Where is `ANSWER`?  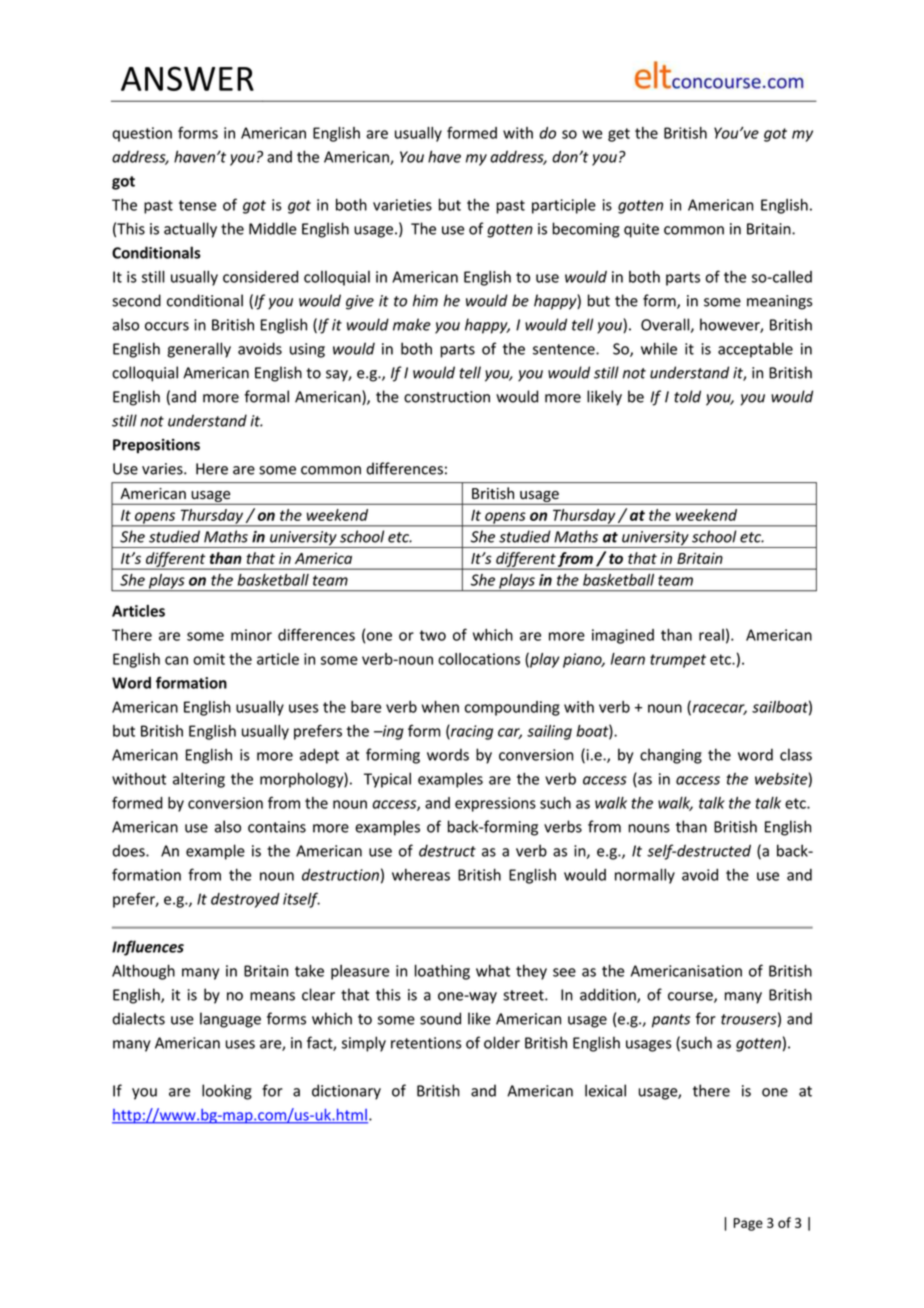
ANSWER is located at coordinates (187, 78).
